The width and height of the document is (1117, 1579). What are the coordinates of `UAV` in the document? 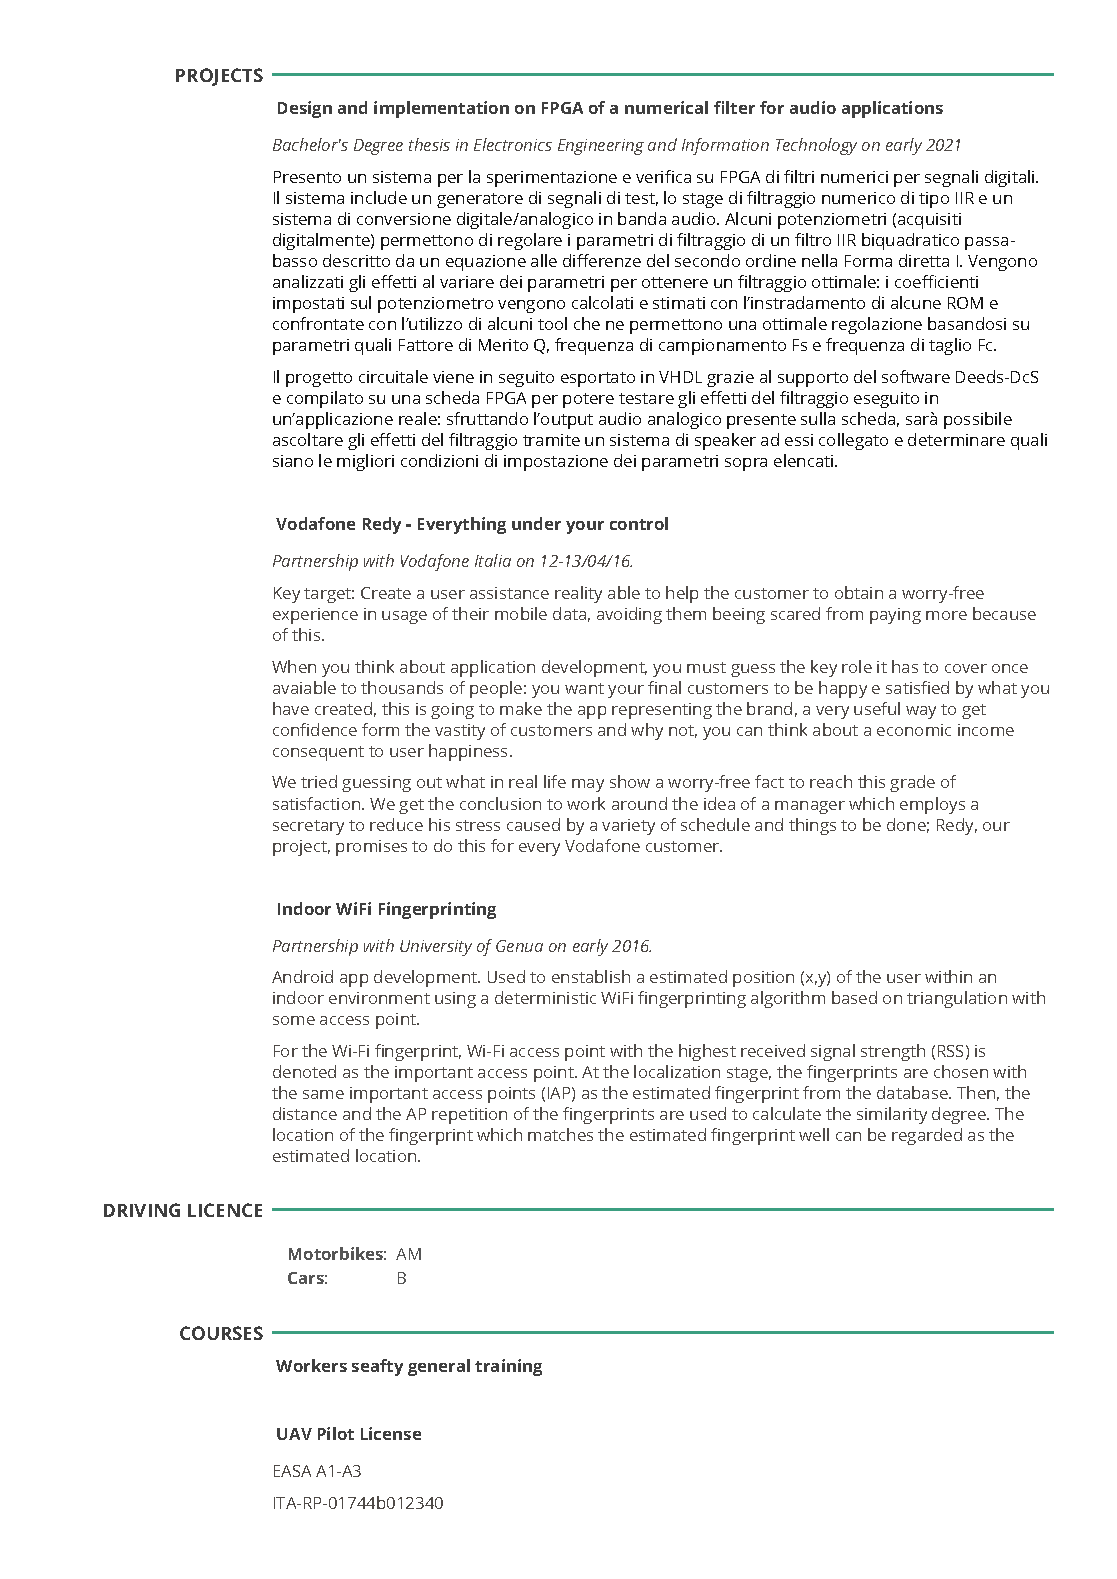 It's located at (294, 1434).
